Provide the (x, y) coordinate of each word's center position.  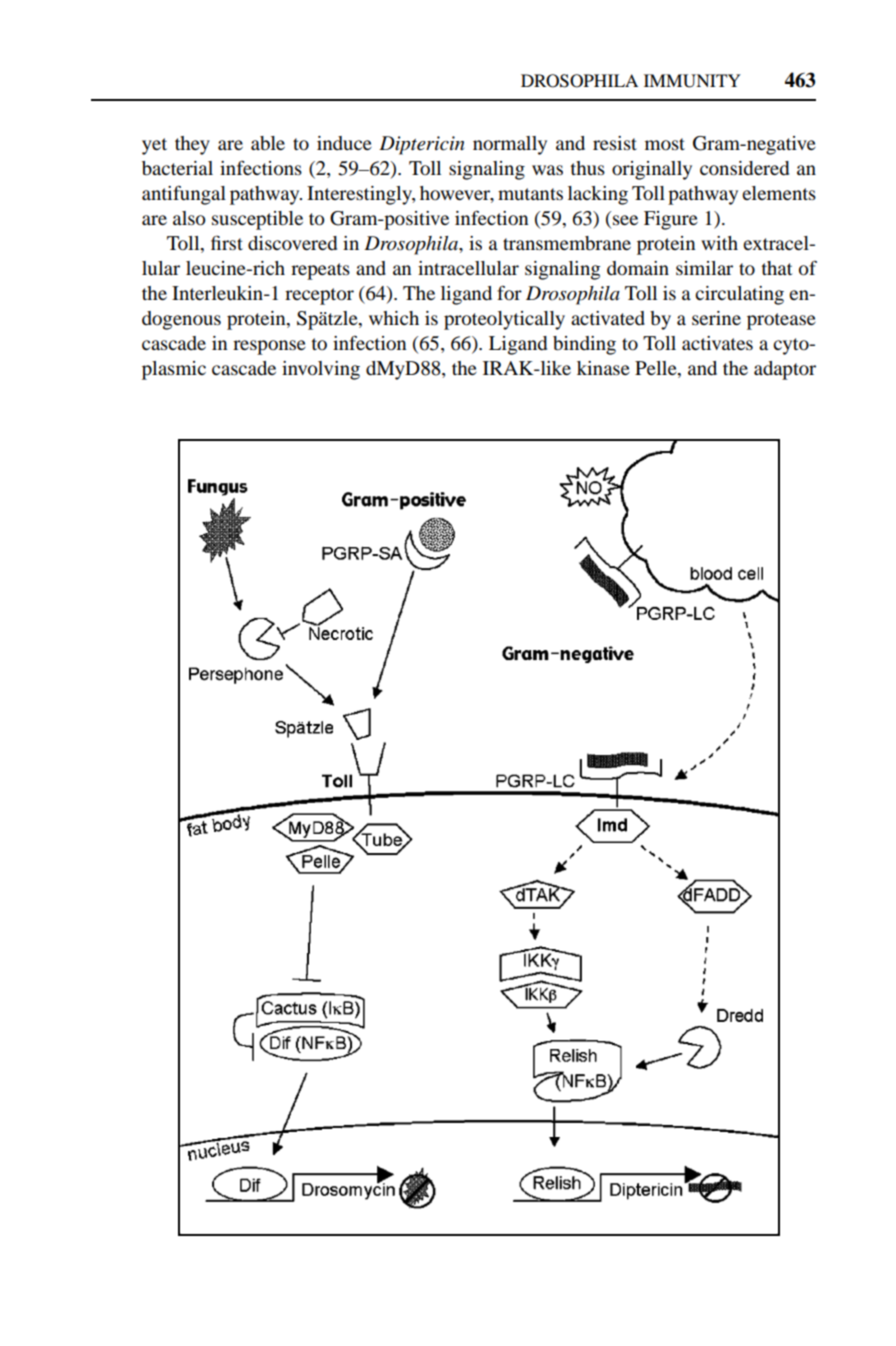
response (269, 347)
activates (717, 343)
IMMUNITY (692, 81)
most (665, 144)
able (268, 143)
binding (584, 345)
